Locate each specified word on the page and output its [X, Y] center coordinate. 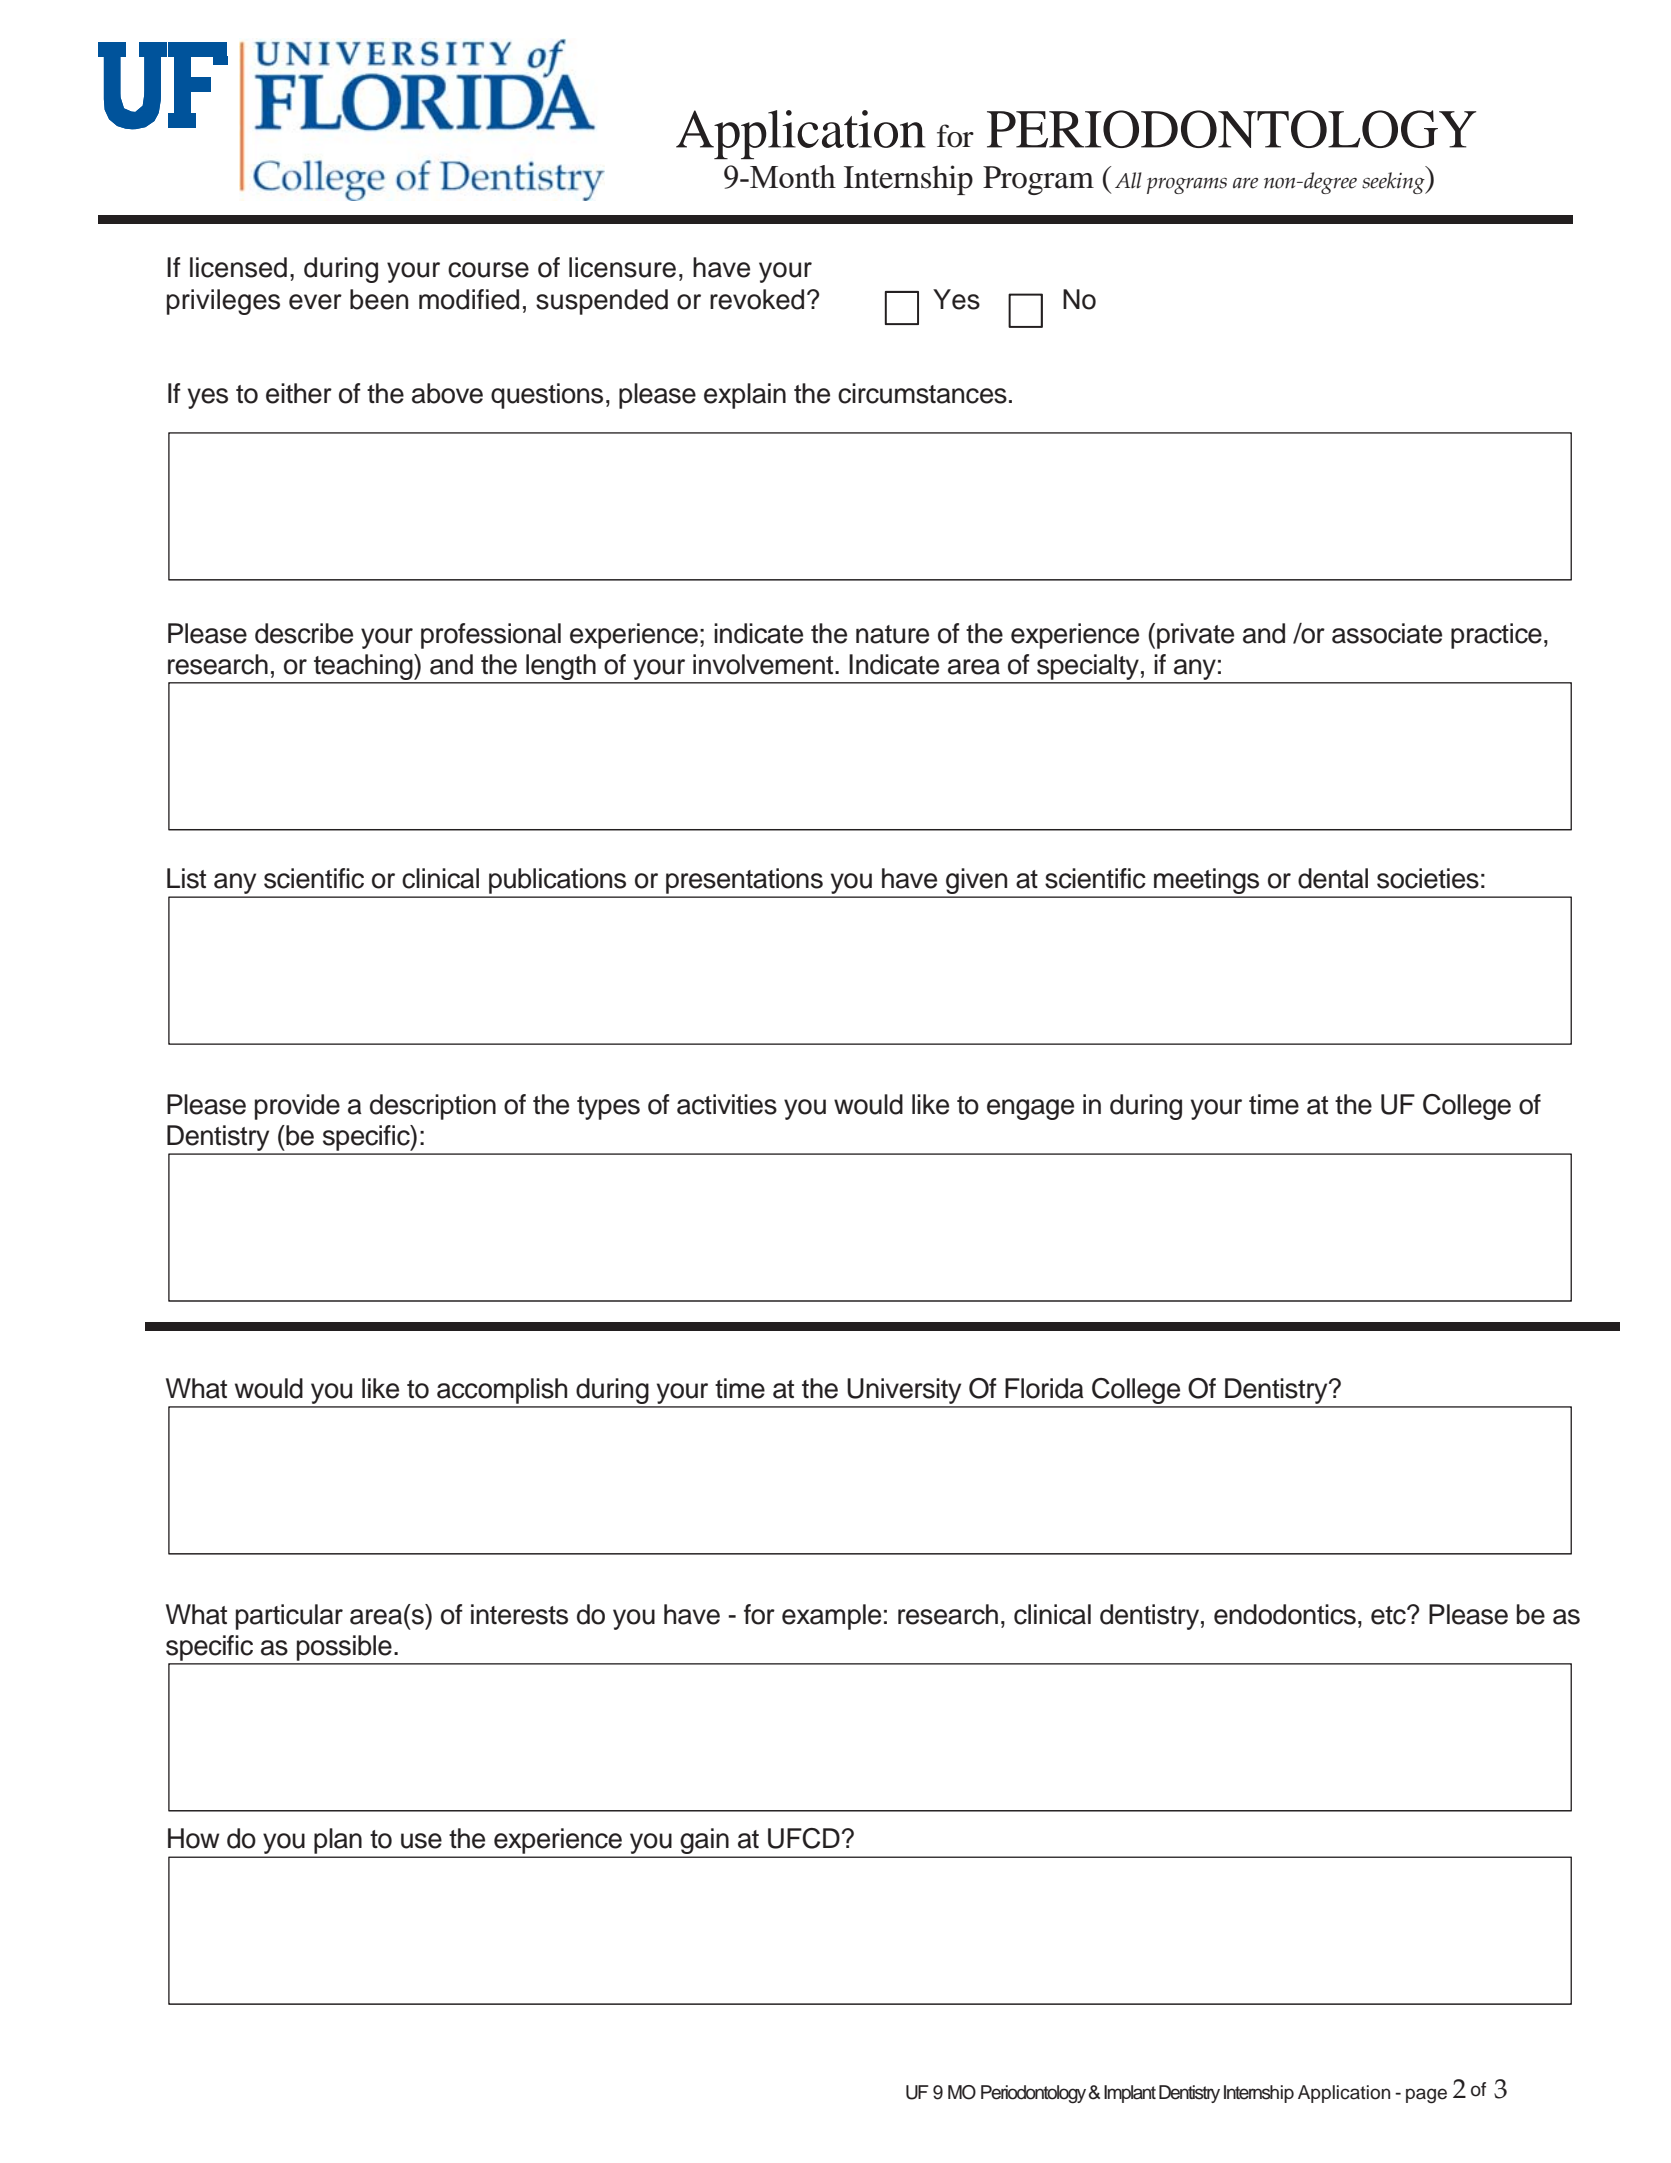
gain [704, 1842]
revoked [757, 299]
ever [315, 302]
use [421, 1841]
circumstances [922, 393]
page [1426, 2096]
